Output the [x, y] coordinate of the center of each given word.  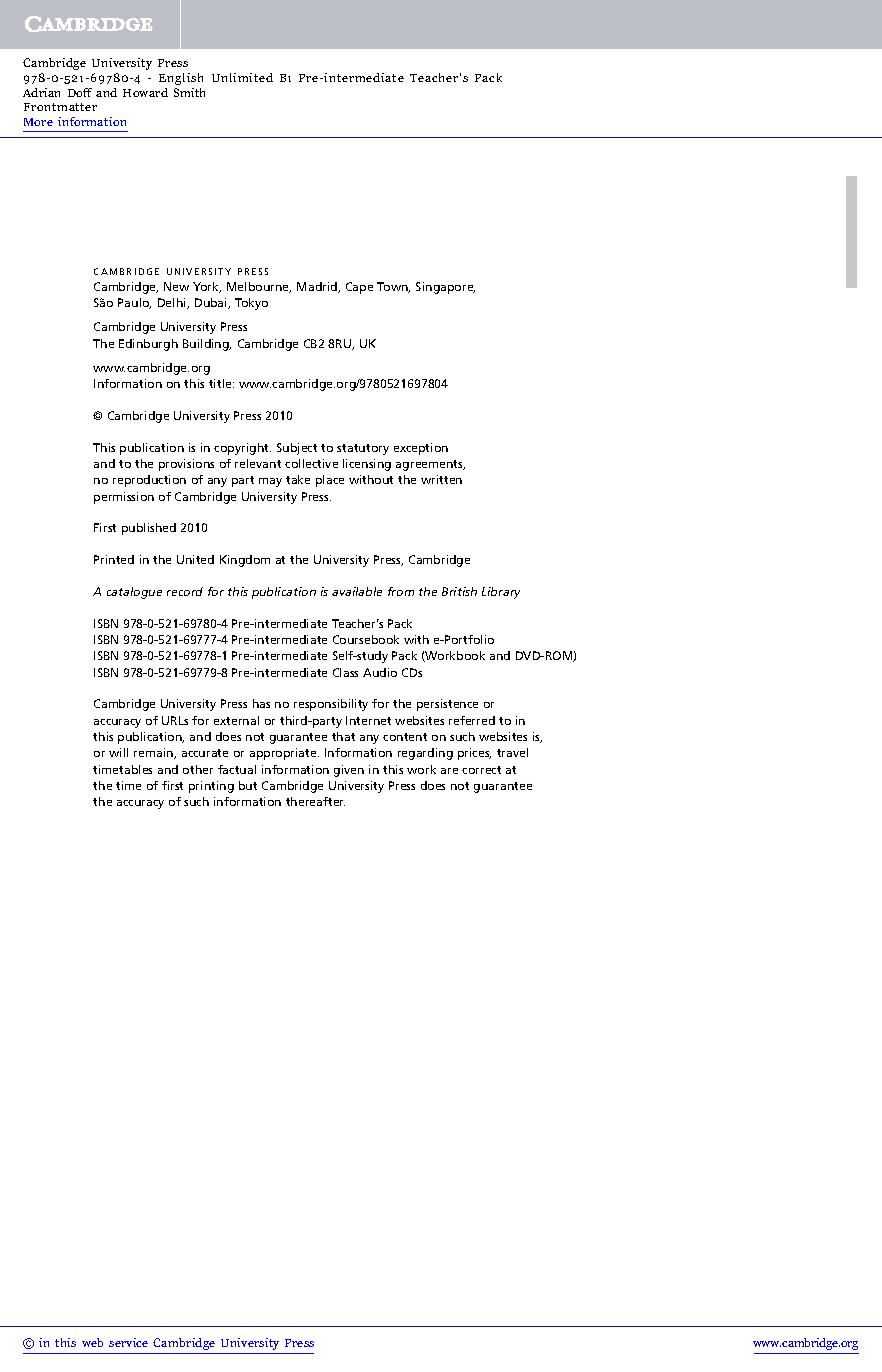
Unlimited [242, 77]
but [248, 785]
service [128, 1342]
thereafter [315, 801]
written [441, 479]
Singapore [445, 288]
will [118, 752]
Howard [145, 92]
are [449, 771]
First [105, 527]
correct [481, 770]
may [270, 482]
